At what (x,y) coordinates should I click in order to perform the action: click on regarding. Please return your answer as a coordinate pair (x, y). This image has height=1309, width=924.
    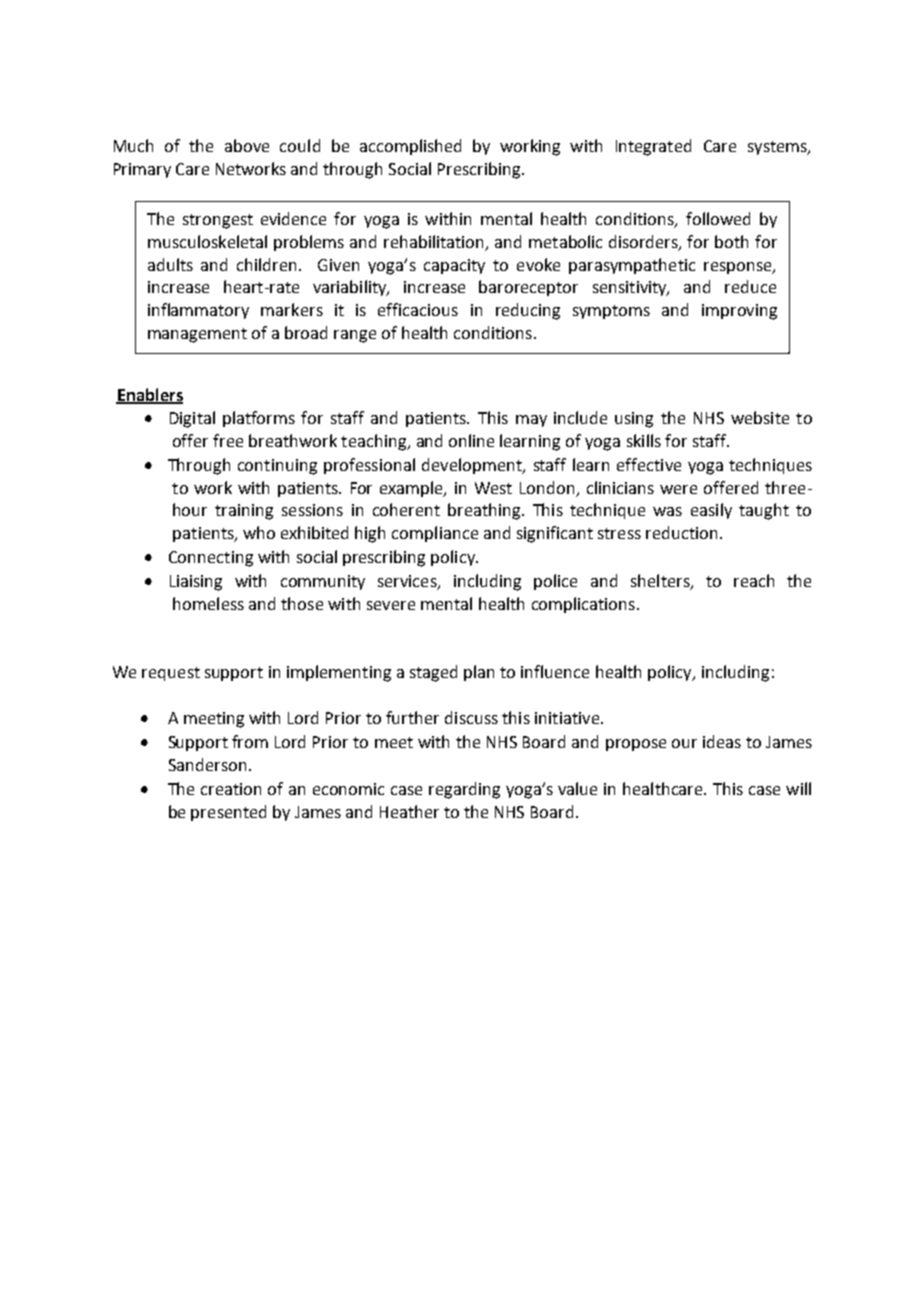
    Looking at the image, I should click on (464, 790).
